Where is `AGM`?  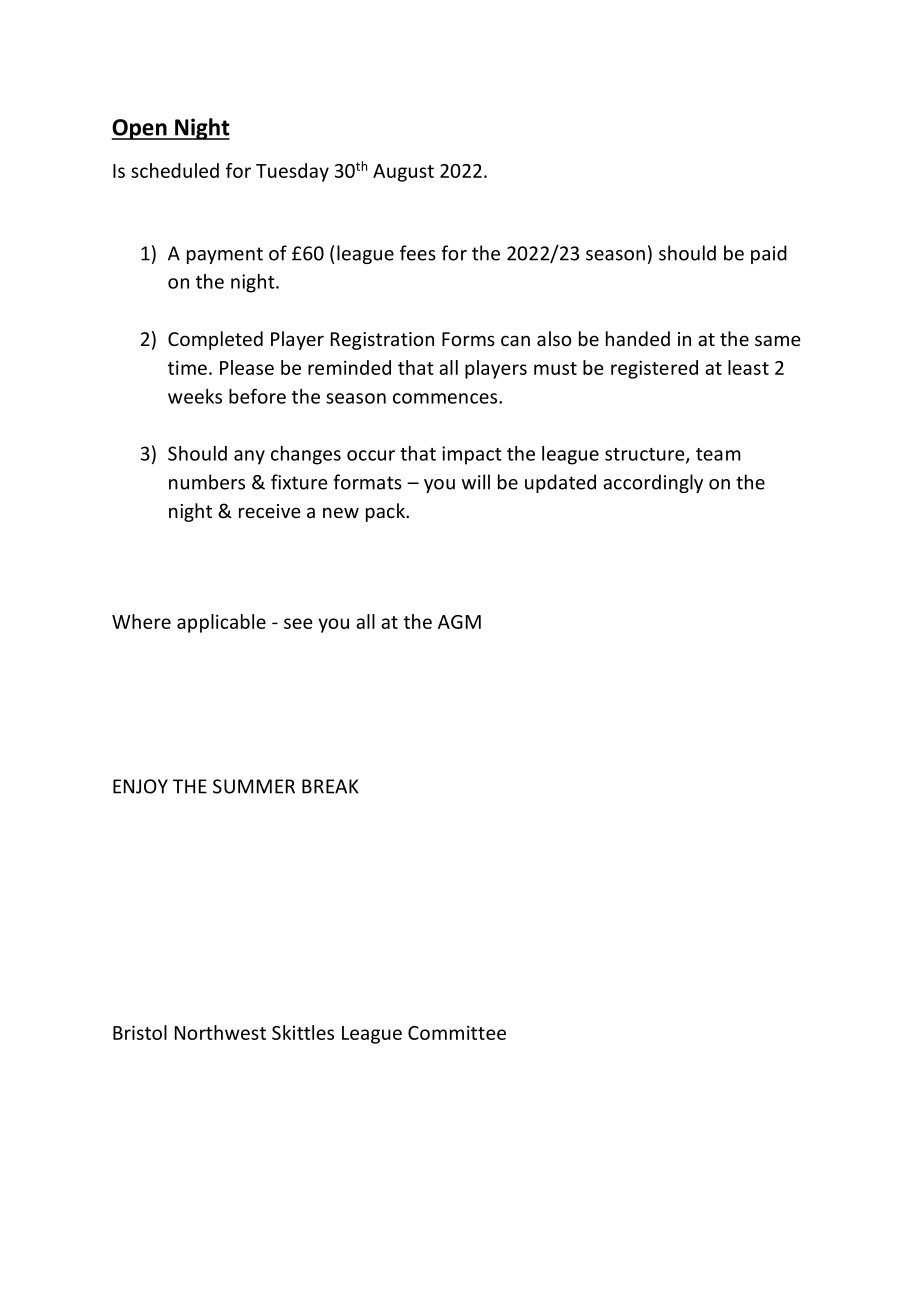
AGM is located at coordinates (459, 622).
